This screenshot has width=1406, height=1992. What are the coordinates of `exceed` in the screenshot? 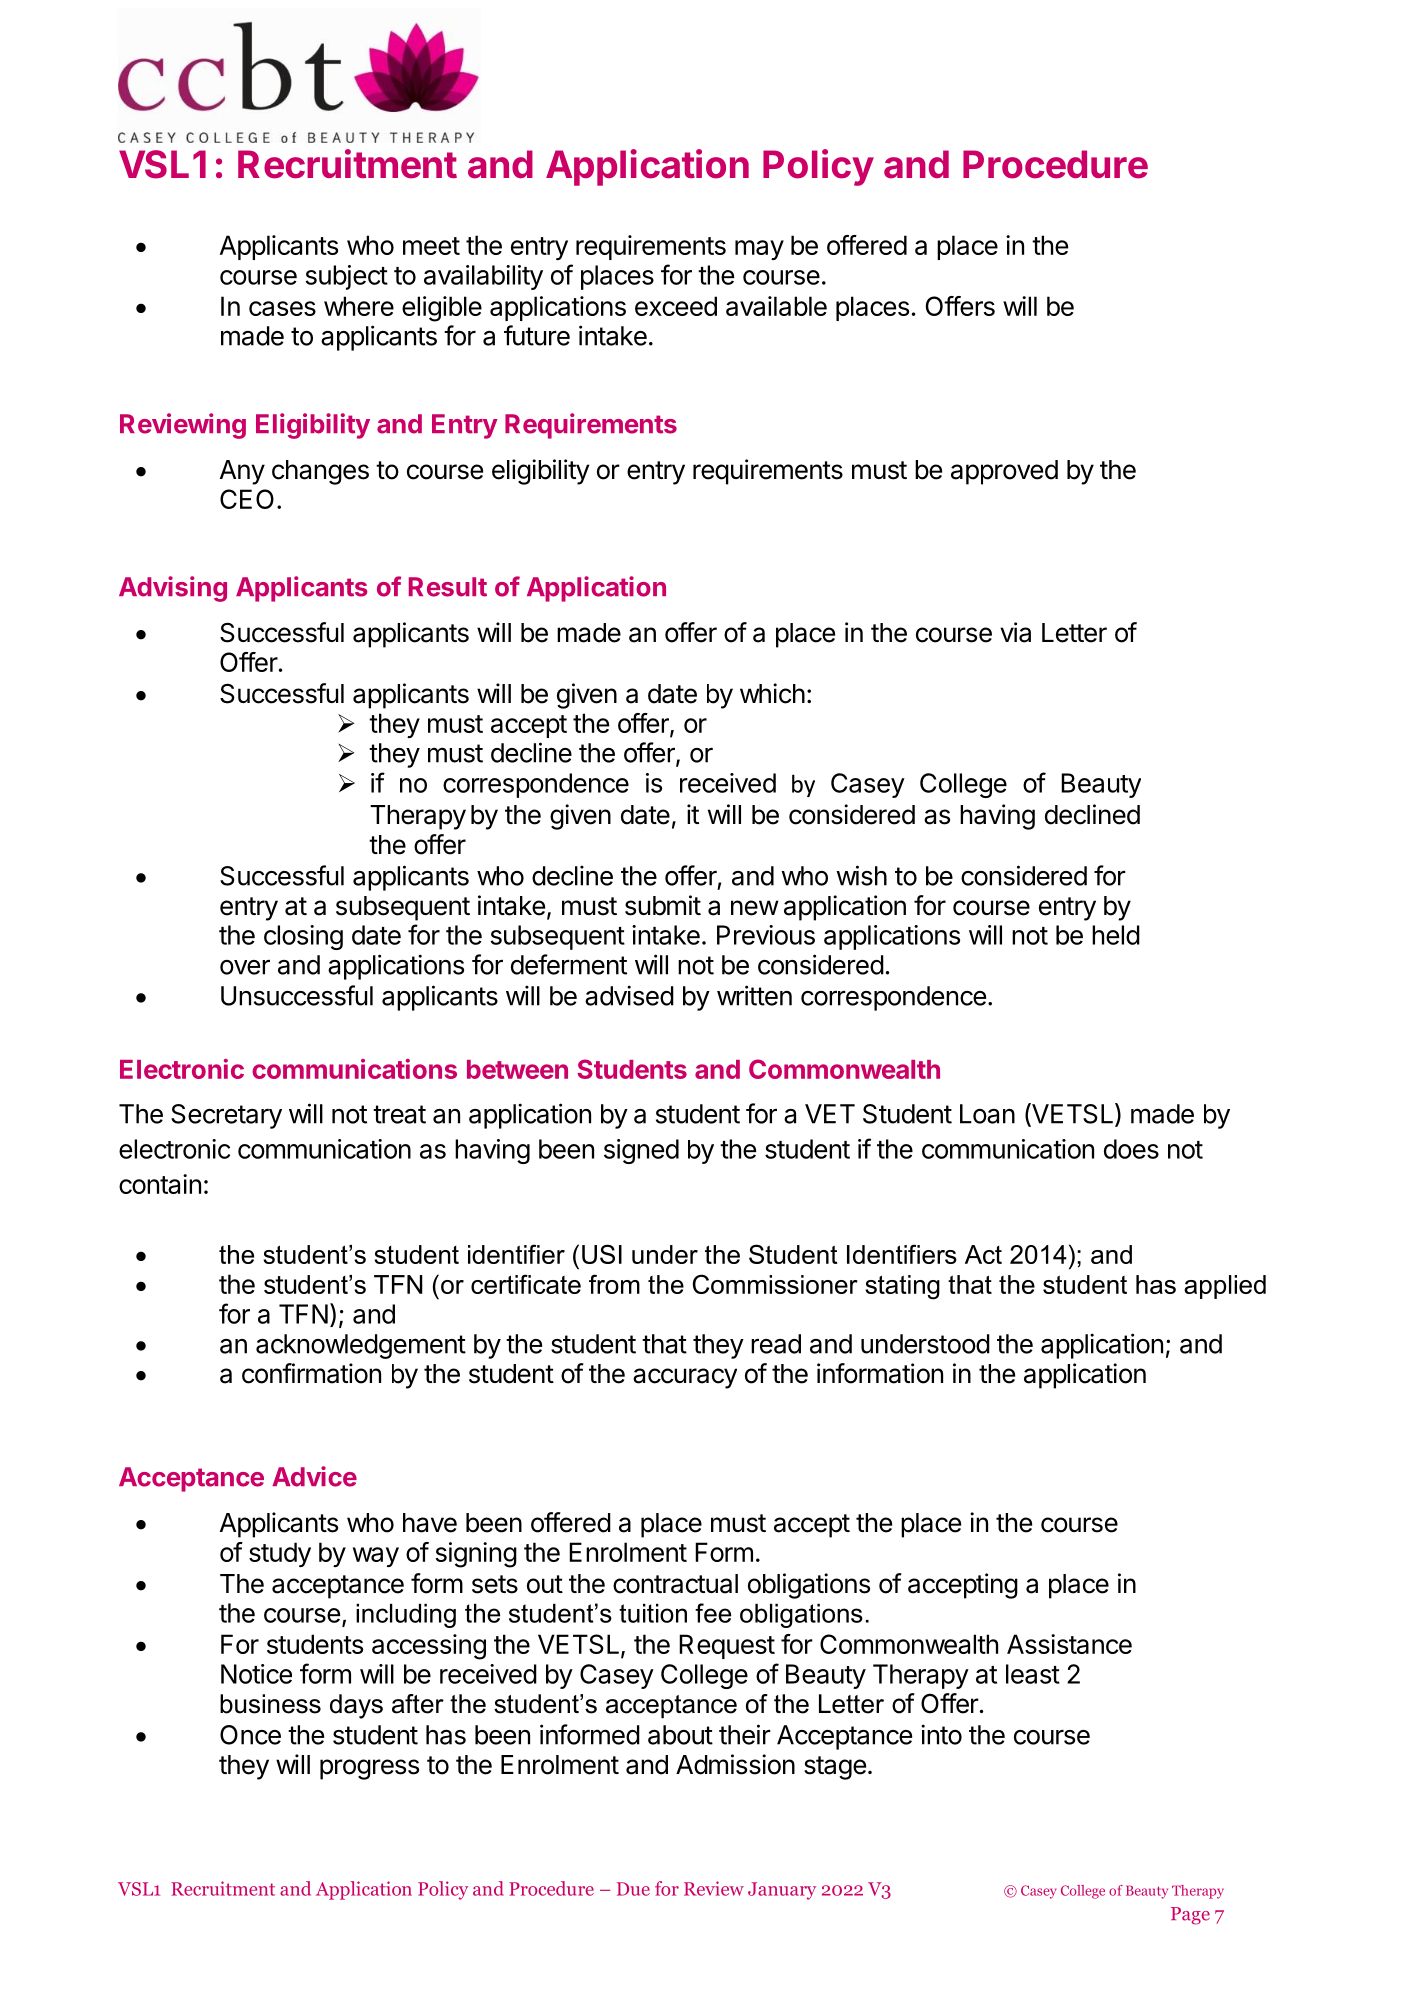 It's located at (676, 306).
